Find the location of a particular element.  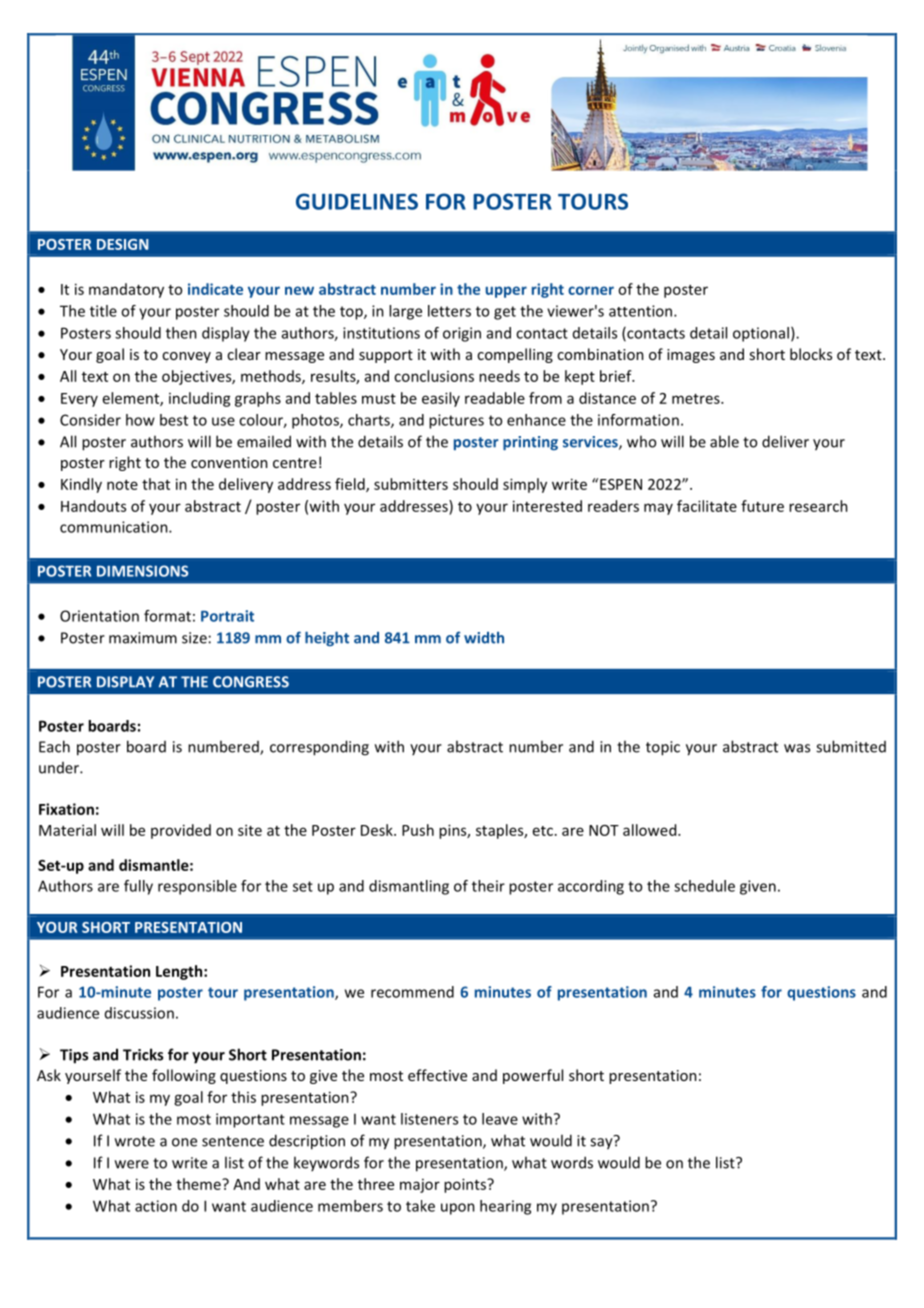

schedule is located at coordinates (704, 886).
